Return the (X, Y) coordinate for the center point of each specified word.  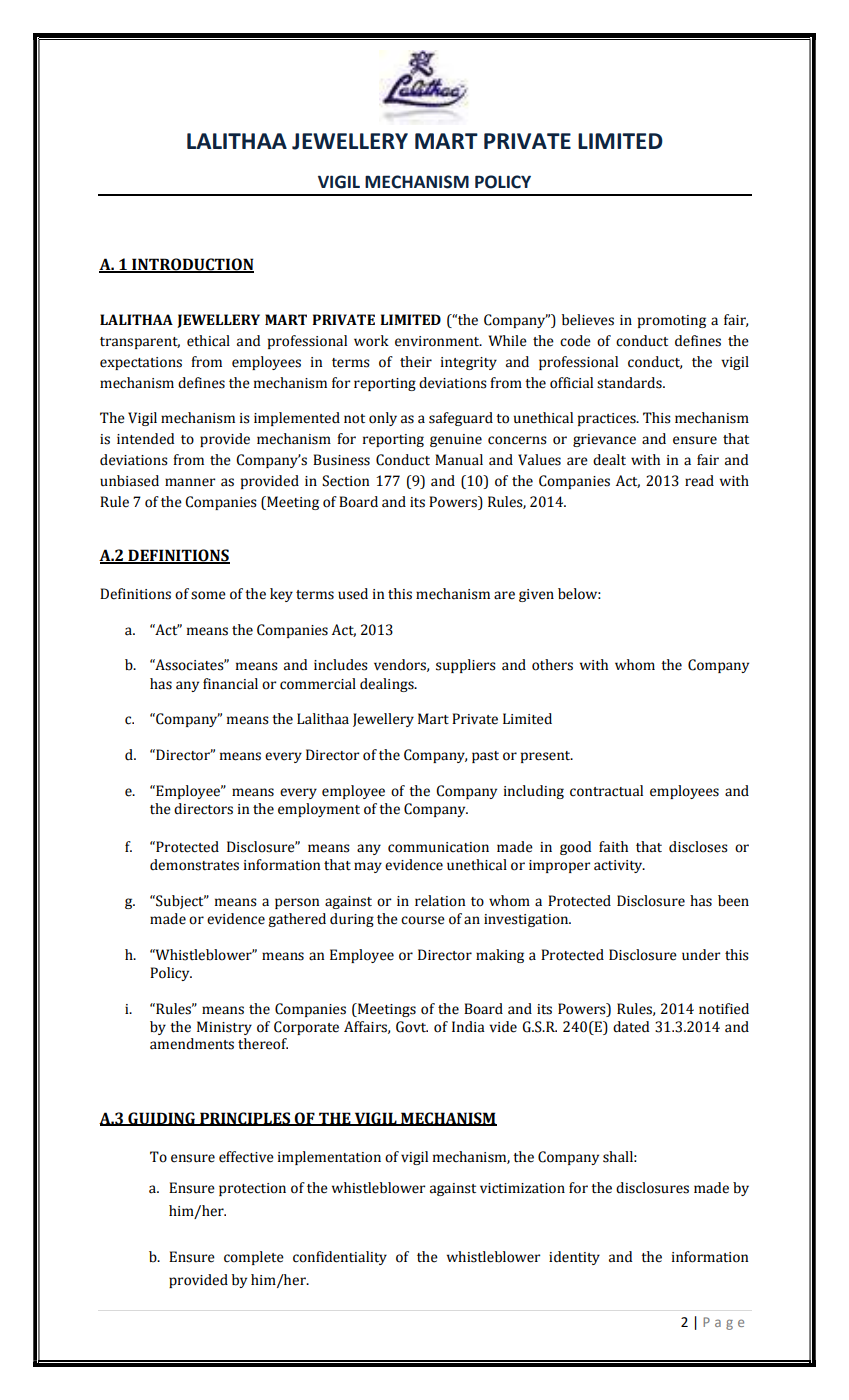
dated (631, 1027)
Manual (459, 460)
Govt (412, 1027)
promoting (672, 321)
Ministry (224, 1028)
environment (438, 341)
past (485, 757)
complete (254, 1258)
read (699, 481)
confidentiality (340, 1258)
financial (230, 684)
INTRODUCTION (192, 265)
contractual (606, 791)
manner (190, 482)
